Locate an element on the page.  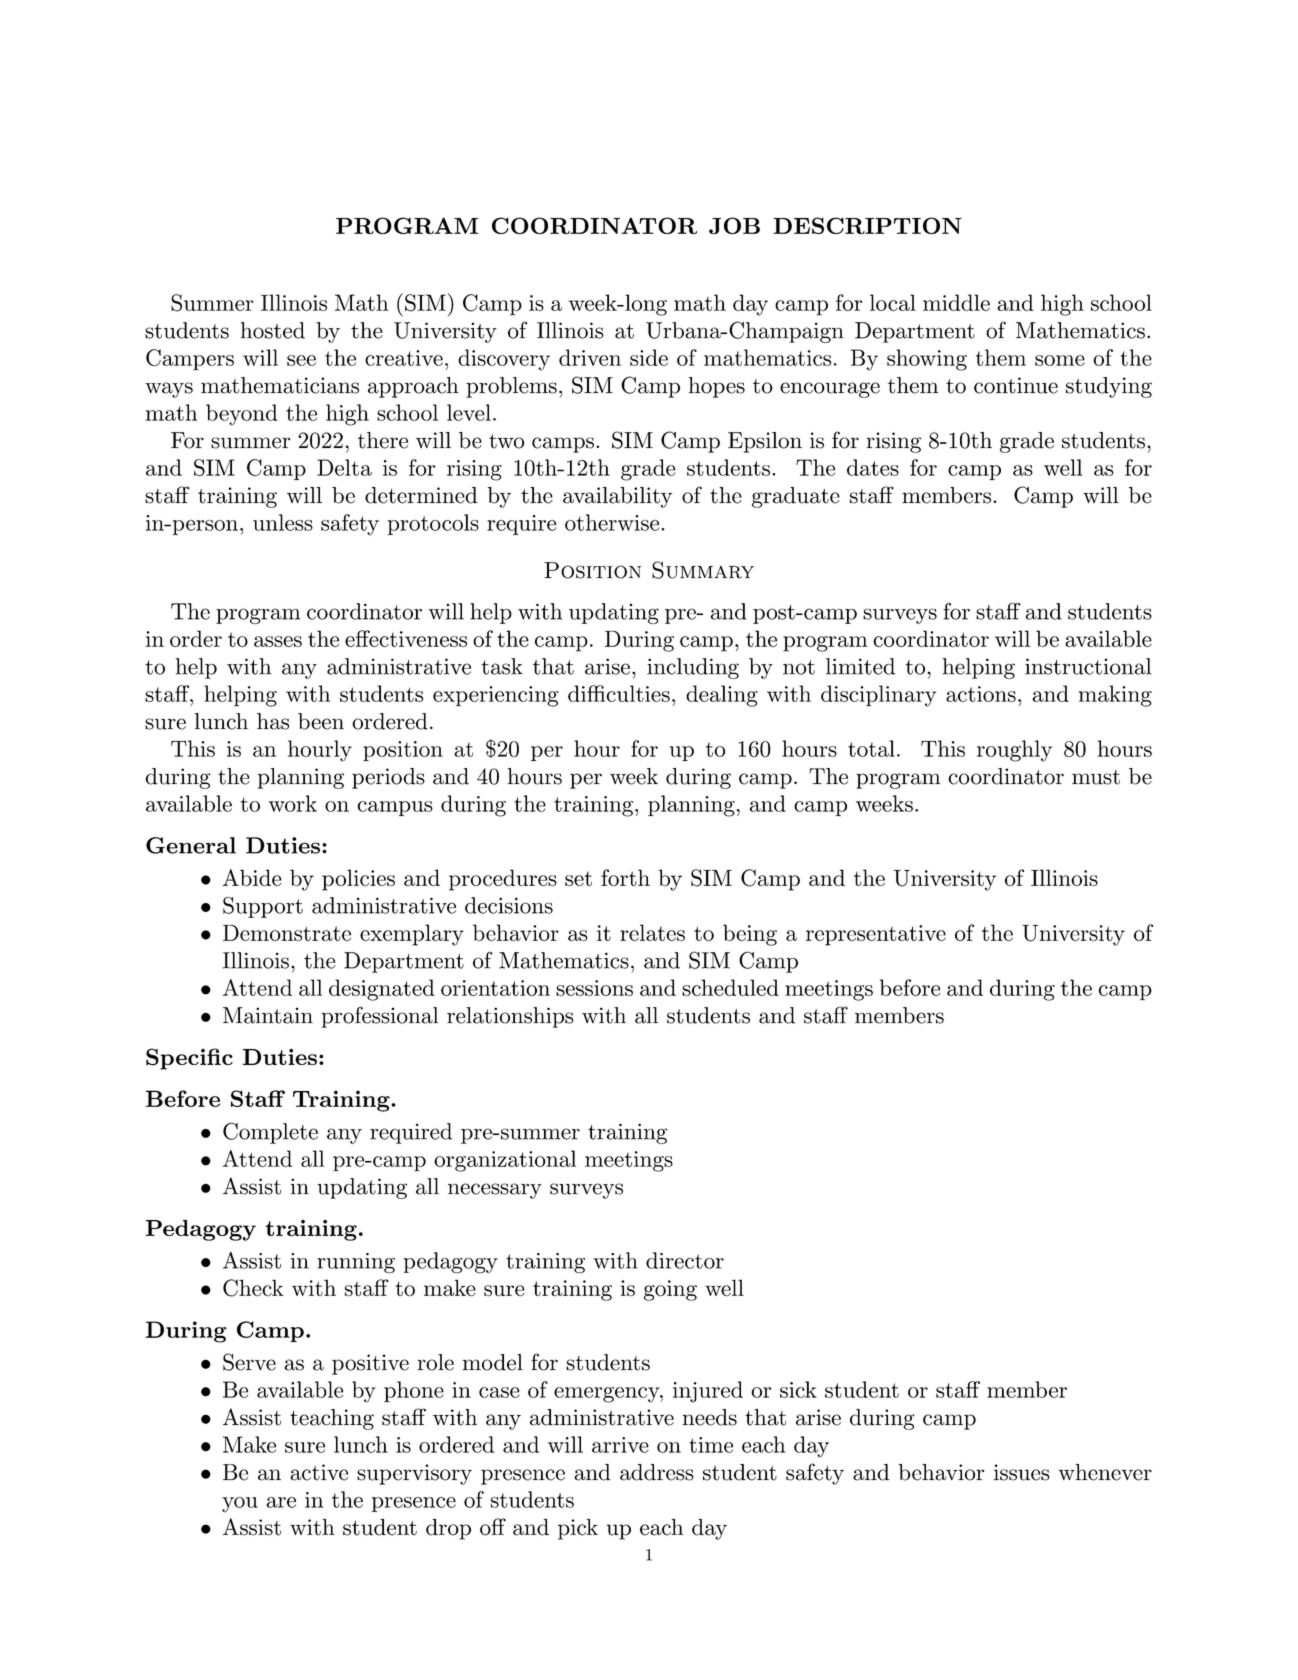
JOB is located at coordinates (734, 225).
